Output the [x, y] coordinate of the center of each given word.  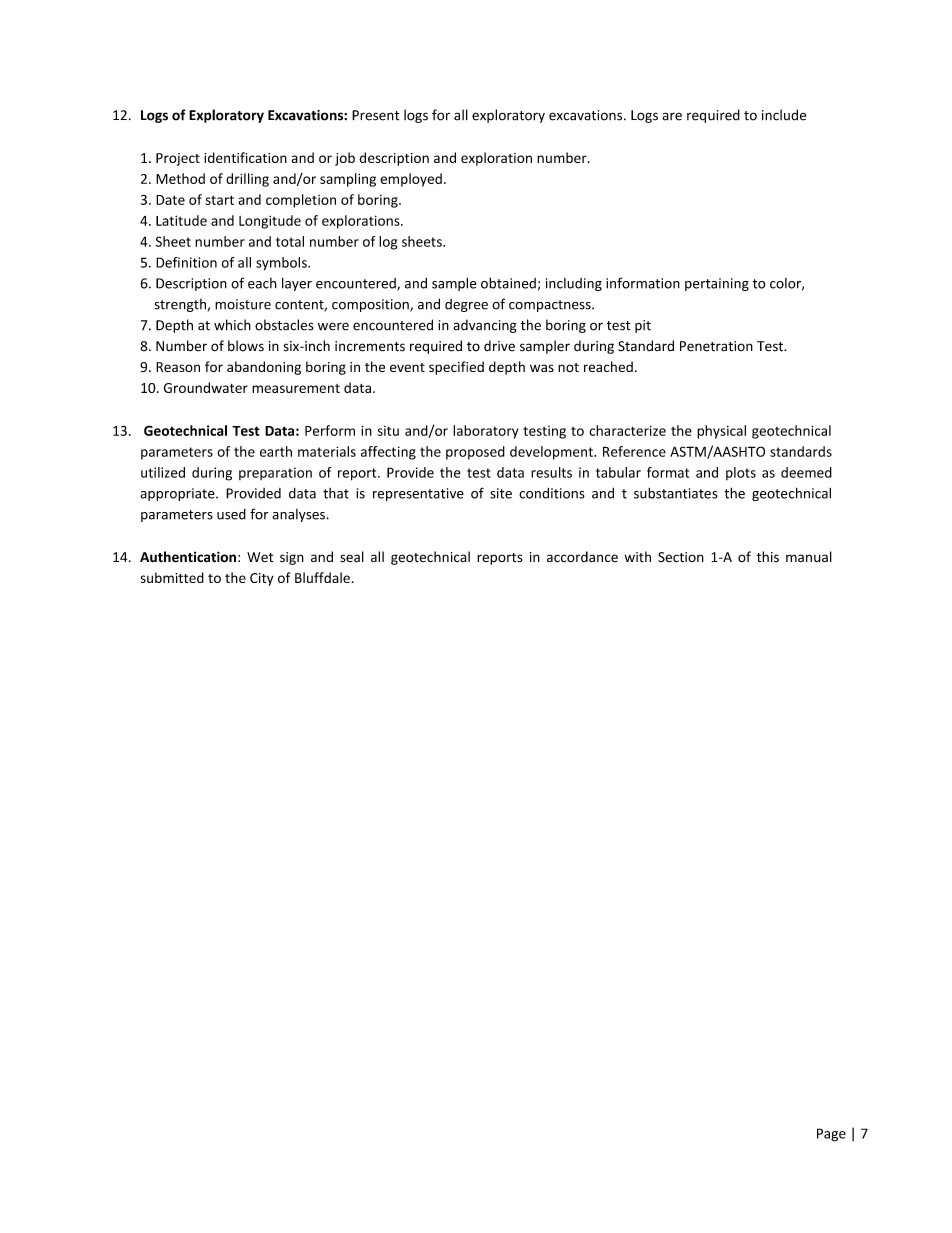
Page [831, 1135]
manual [809, 557]
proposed [475, 453]
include [784, 115]
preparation [275, 473]
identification [245, 157]
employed [411, 180]
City [261, 579]
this [768, 557]
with [637, 556]
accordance [582, 557]
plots [741, 473]
